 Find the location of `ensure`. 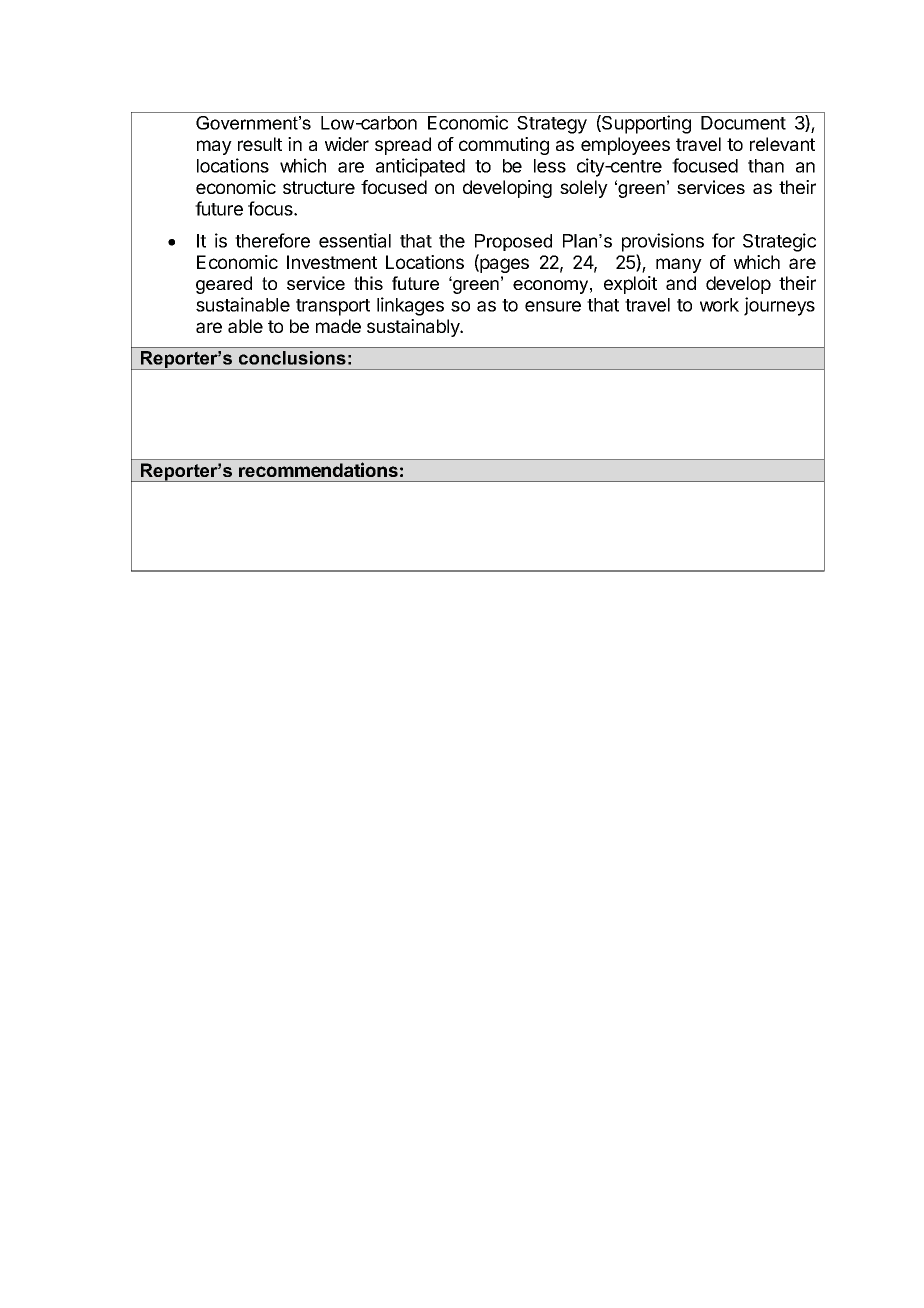

ensure is located at coordinates (553, 306).
